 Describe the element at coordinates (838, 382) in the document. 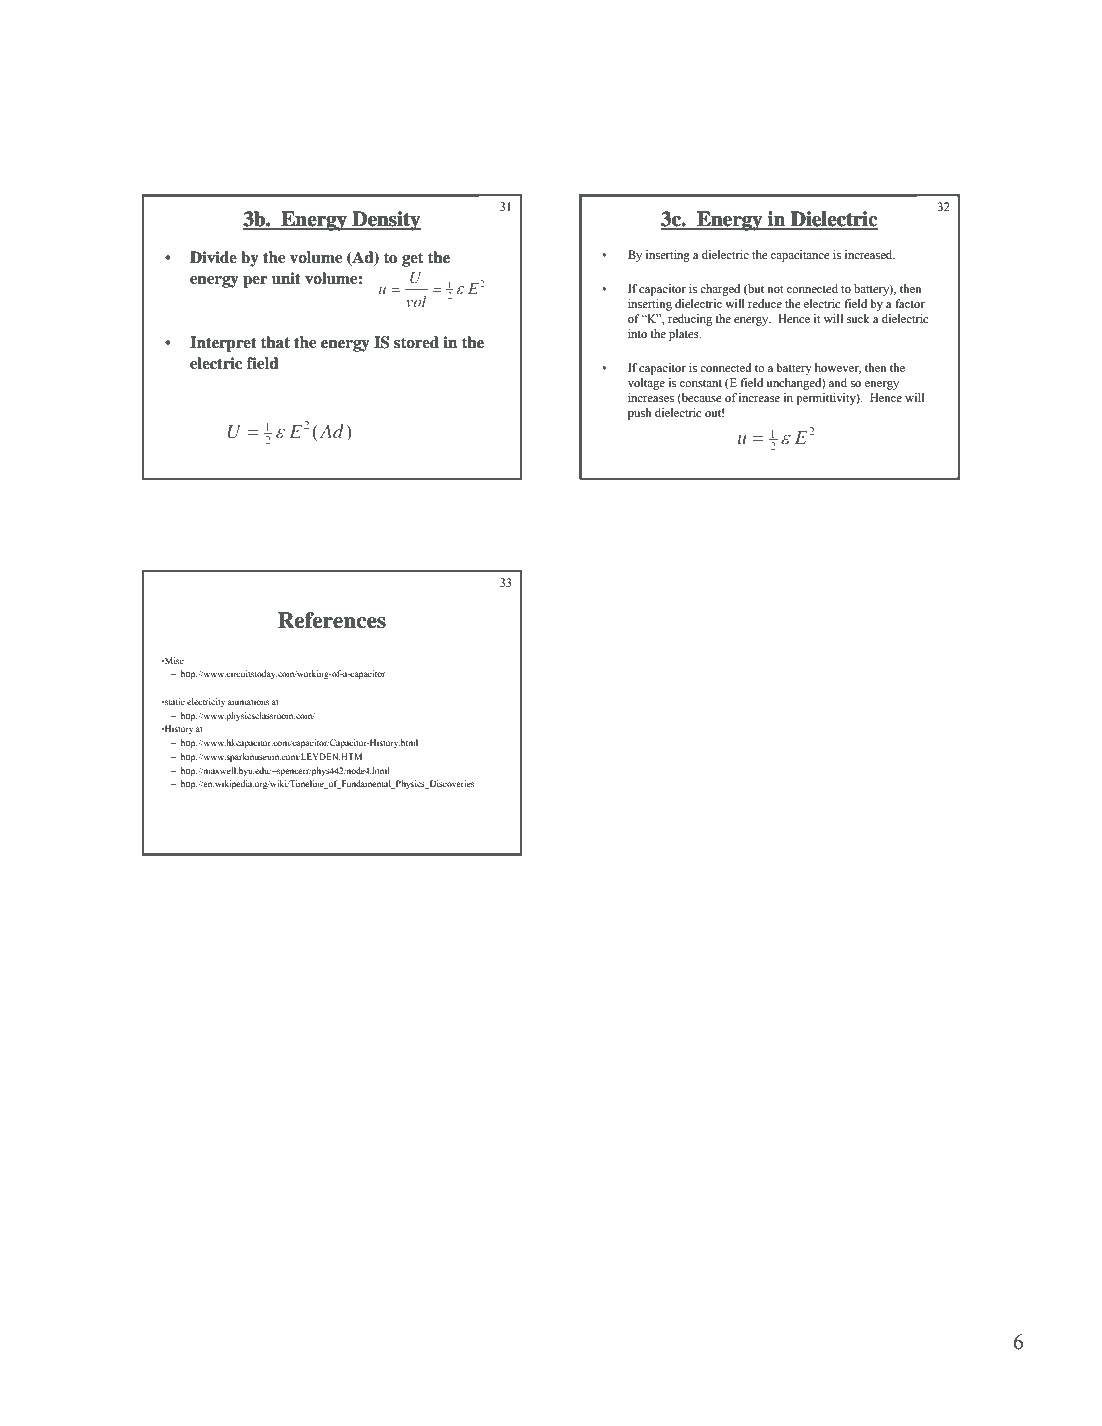

I see `and` at that location.
